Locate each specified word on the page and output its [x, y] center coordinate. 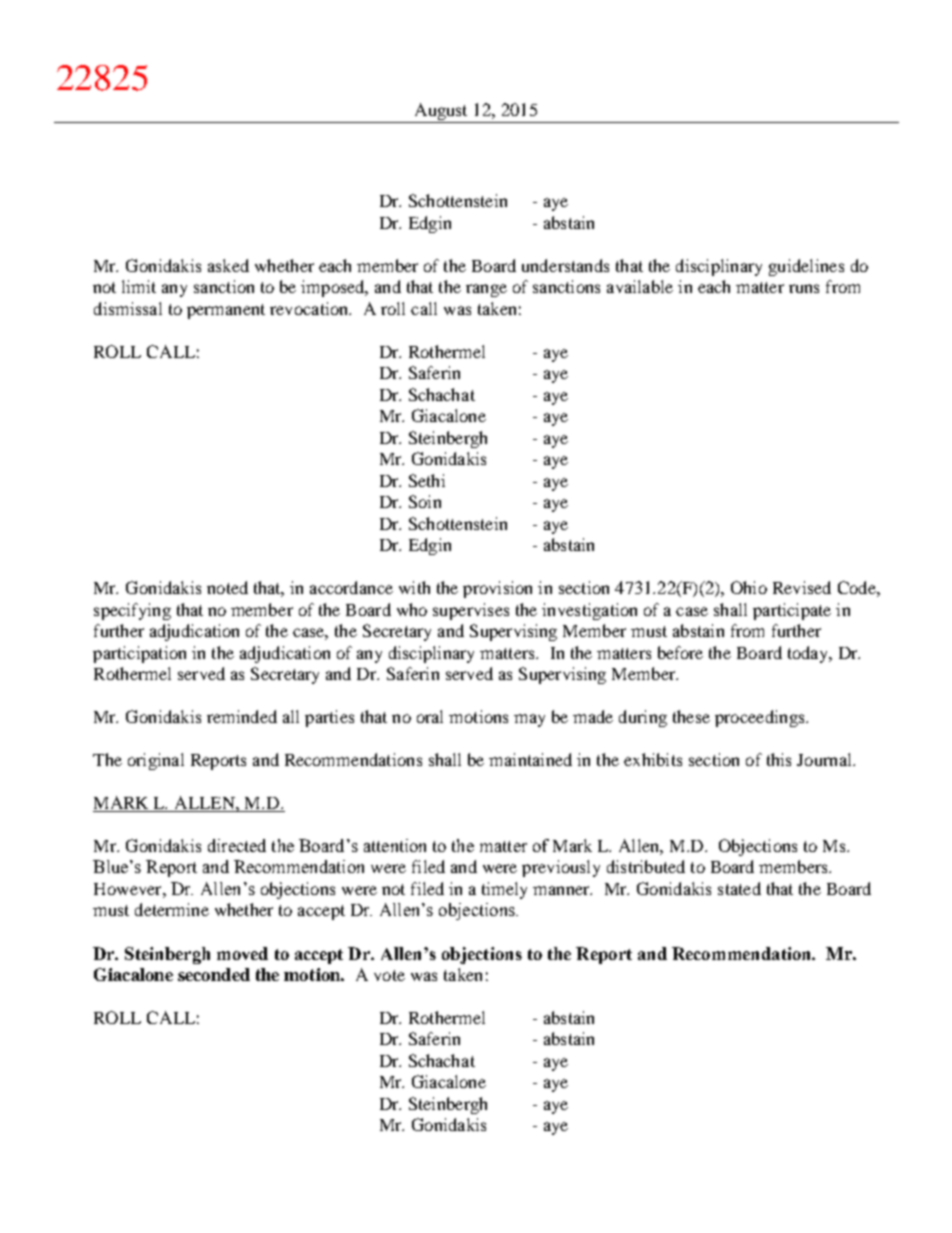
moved [242, 953]
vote [389, 975]
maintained [530, 759]
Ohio [749, 587]
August [441, 113]
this [779, 759]
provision [497, 589]
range [486, 290]
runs [804, 288]
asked [228, 265]
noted [227, 587]
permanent [226, 311]
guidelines [806, 267]
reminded [242, 716]
